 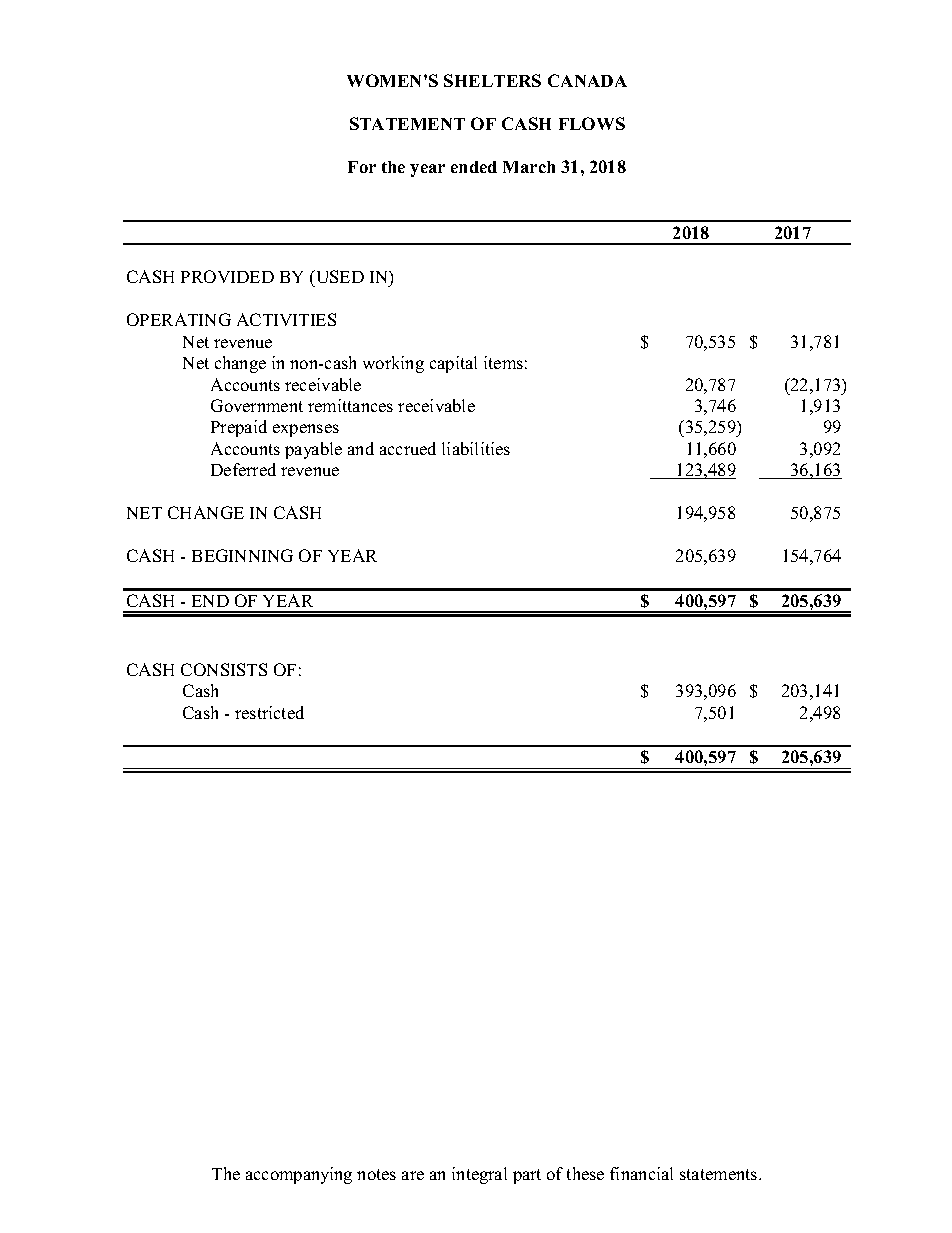 I want to click on CONSISTS, so click(x=224, y=669).
